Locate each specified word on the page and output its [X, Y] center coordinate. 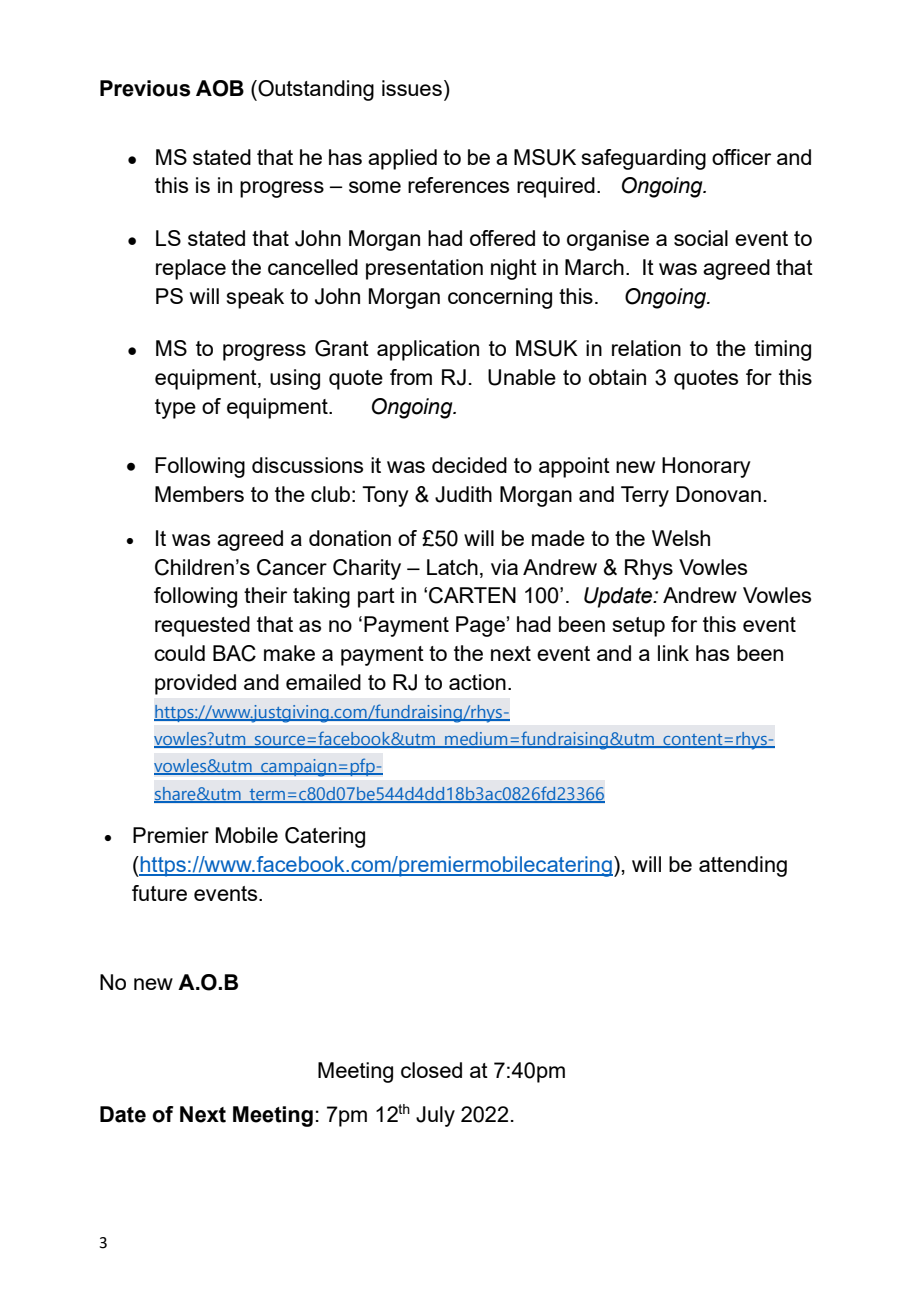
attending [743, 866]
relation [646, 348]
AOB [220, 88]
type [175, 409]
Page [480, 626]
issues [412, 88]
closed [431, 1070]
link [673, 653]
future [159, 893]
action [477, 682]
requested [202, 626]
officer [741, 157]
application [428, 350]
